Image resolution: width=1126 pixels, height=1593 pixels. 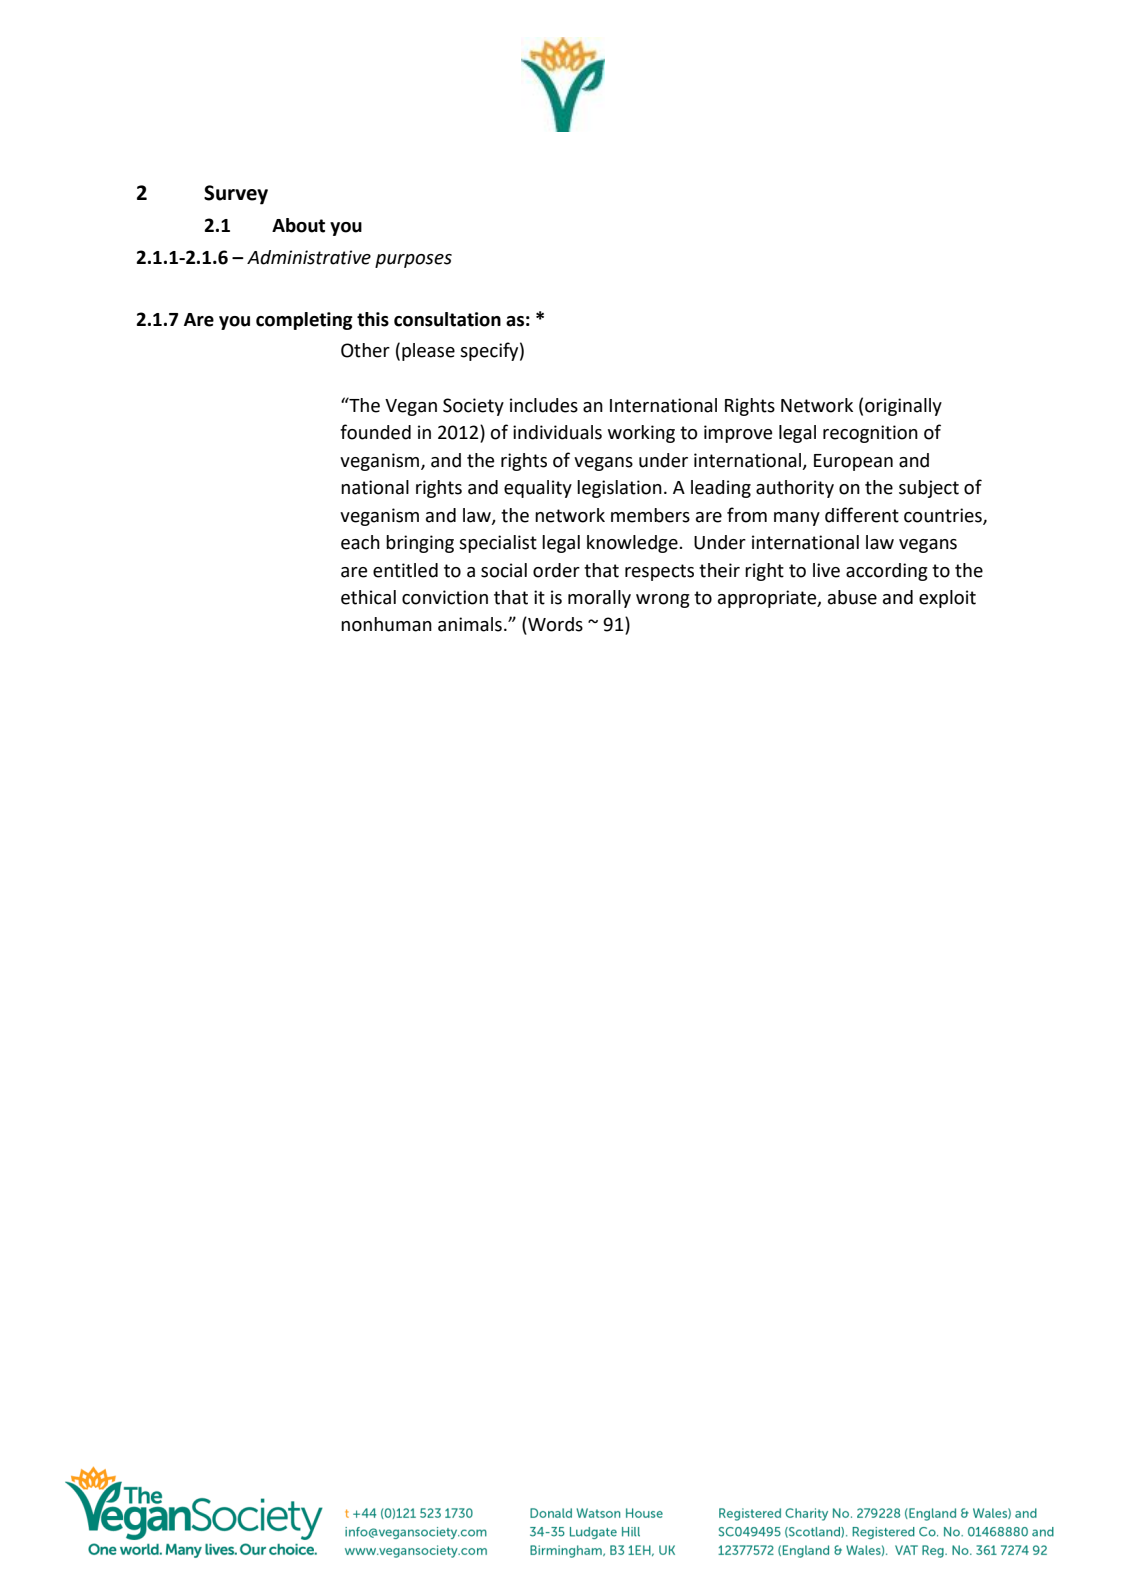 I want to click on originally, so click(x=903, y=407).
